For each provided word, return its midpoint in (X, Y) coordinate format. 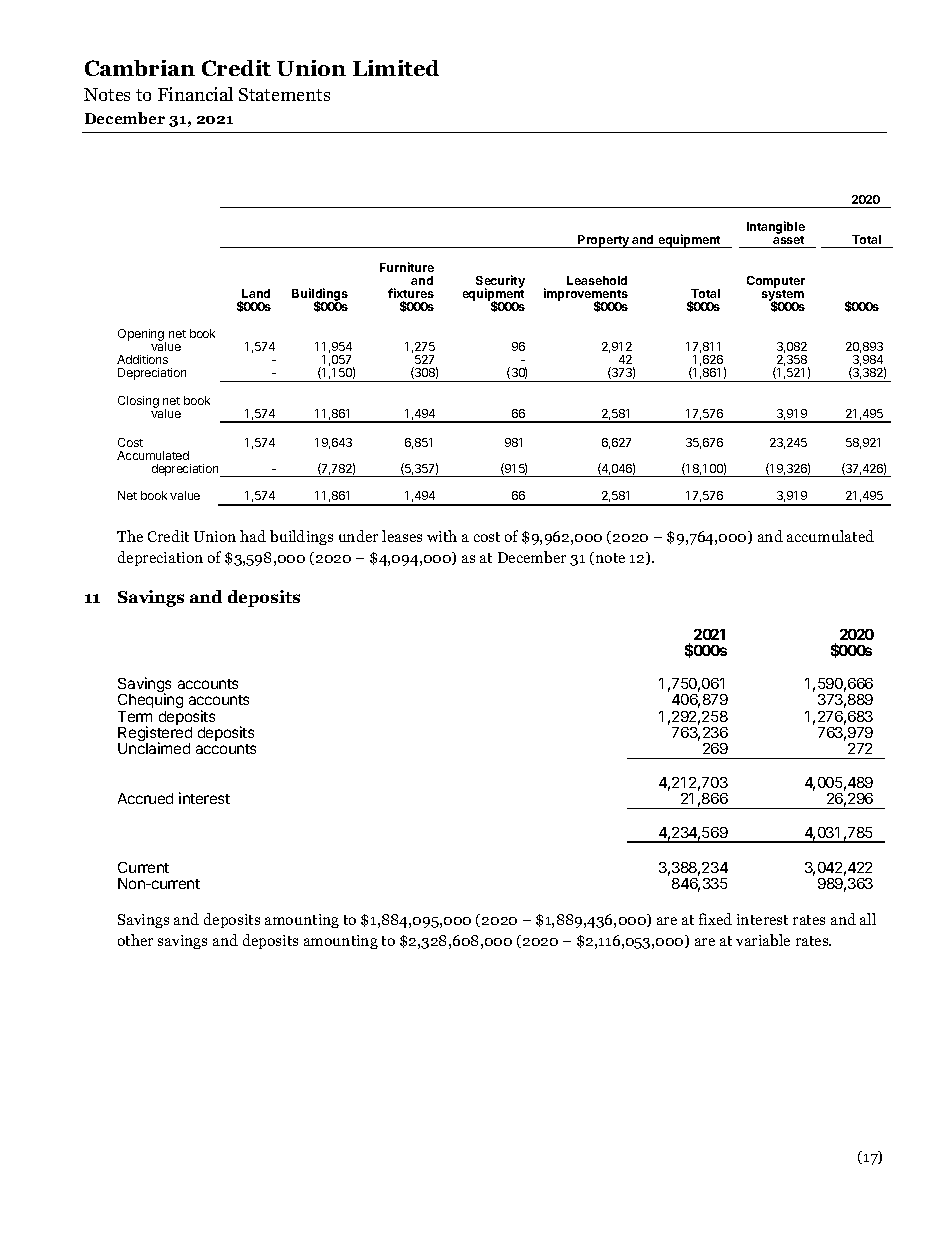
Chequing (150, 702)
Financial (195, 94)
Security (500, 282)
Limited (396, 68)
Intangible (776, 229)
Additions (142, 359)
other (135, 940)
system (783, 297)
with (442, 536)
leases (402, 536)
